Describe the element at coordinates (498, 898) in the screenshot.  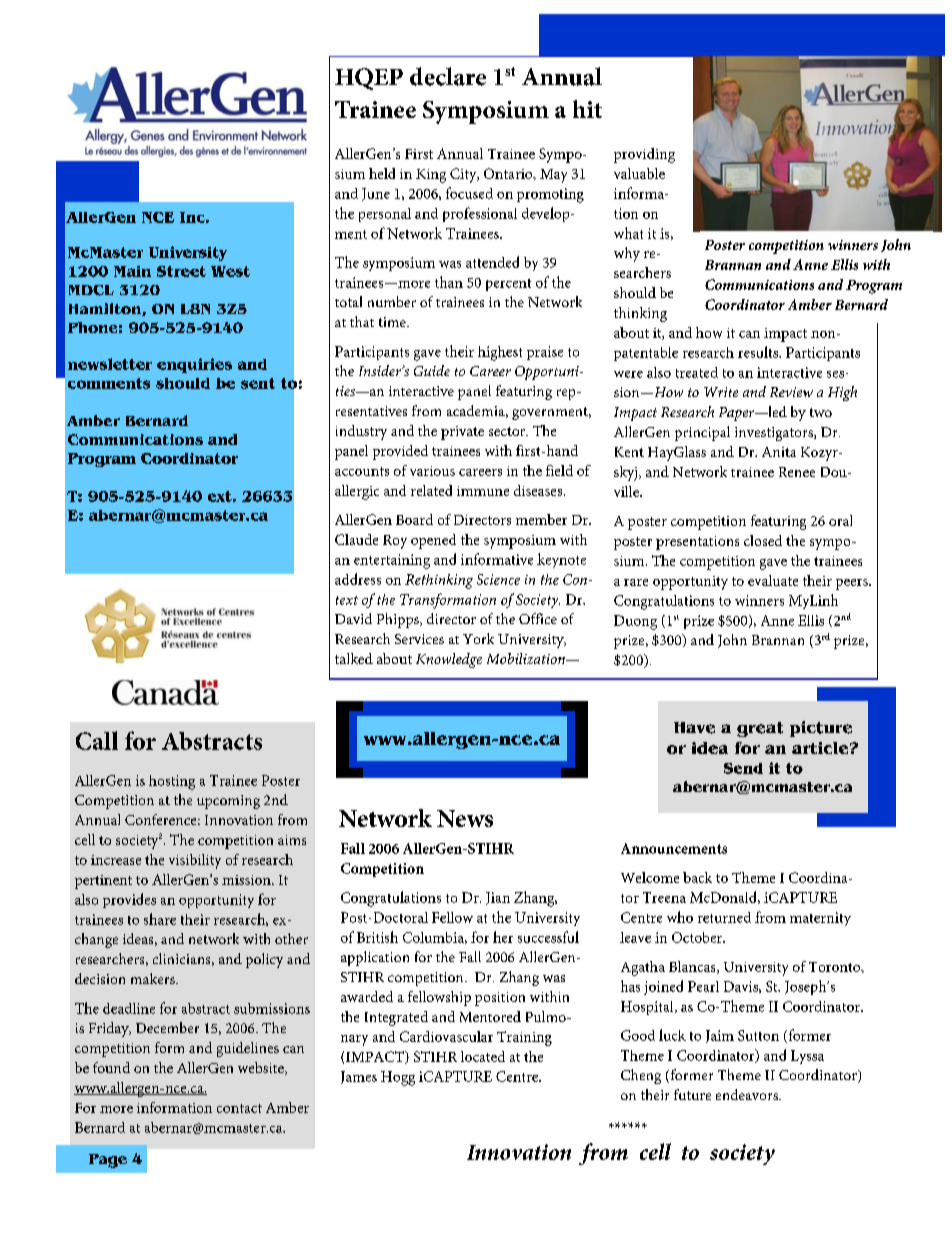
I see `Jian` at that location.
